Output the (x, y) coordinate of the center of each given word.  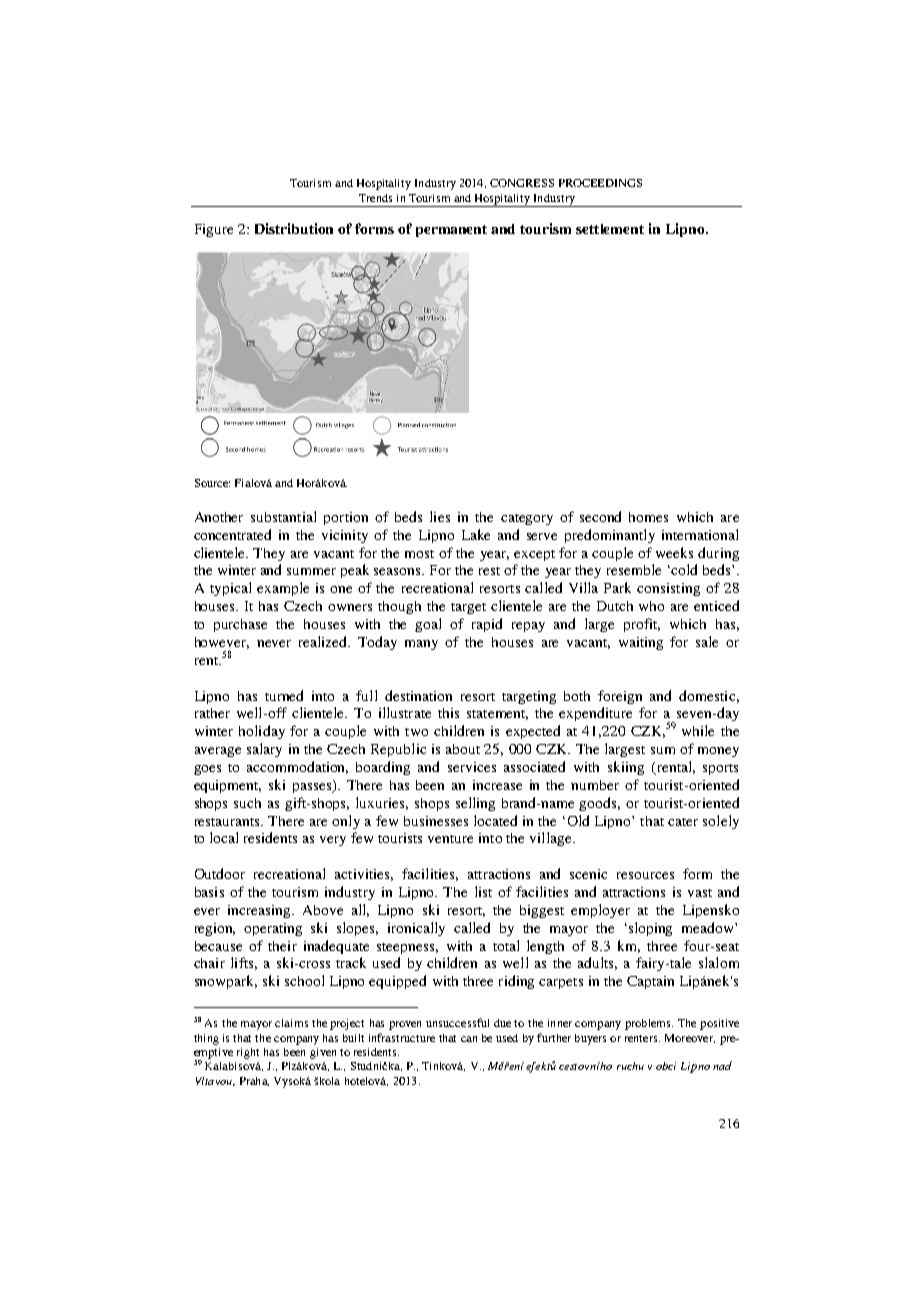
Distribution (294, 228)
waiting (641, 643)
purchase (240, 625)
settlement (610, 229)
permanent (451, 231)
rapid (487, 625)
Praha (254, 1081)
